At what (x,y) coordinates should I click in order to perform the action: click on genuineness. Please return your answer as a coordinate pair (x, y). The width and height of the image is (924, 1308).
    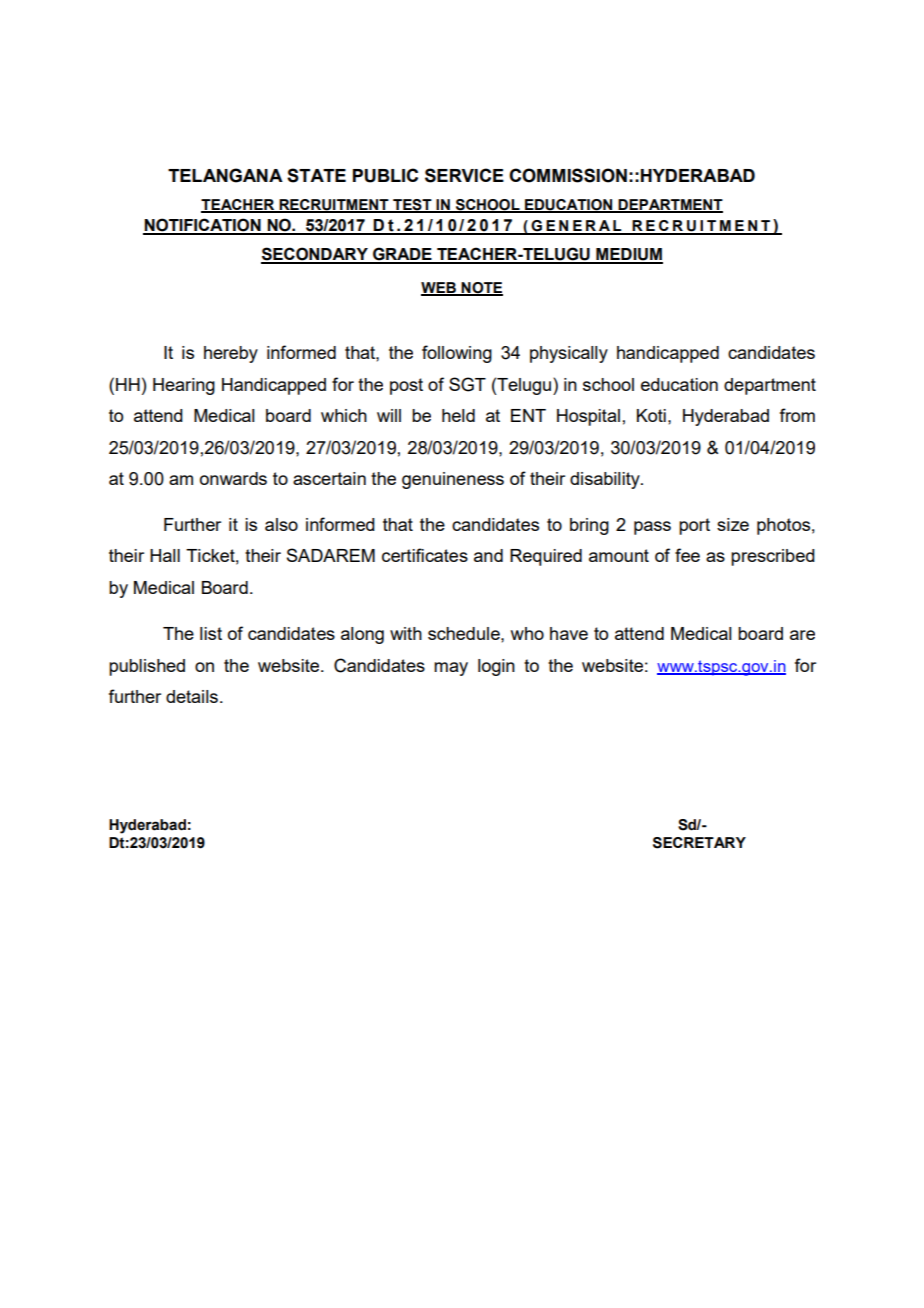
    Looking at the image, I should click on (453, 480).
